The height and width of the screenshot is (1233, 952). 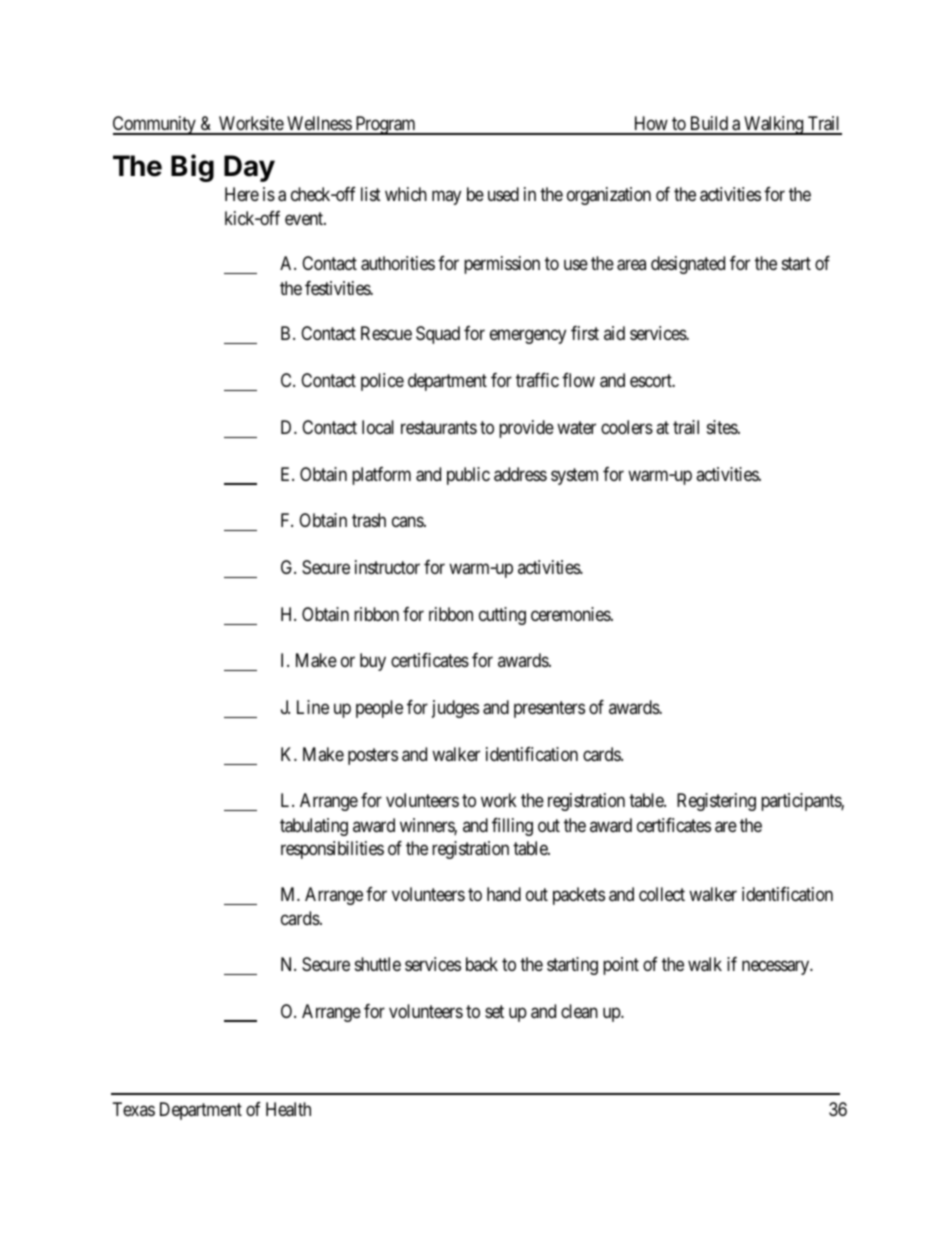 What do you see at coordinates (406, 194) in the screenshot?
I see `which` at bounding box center [406, 194].
